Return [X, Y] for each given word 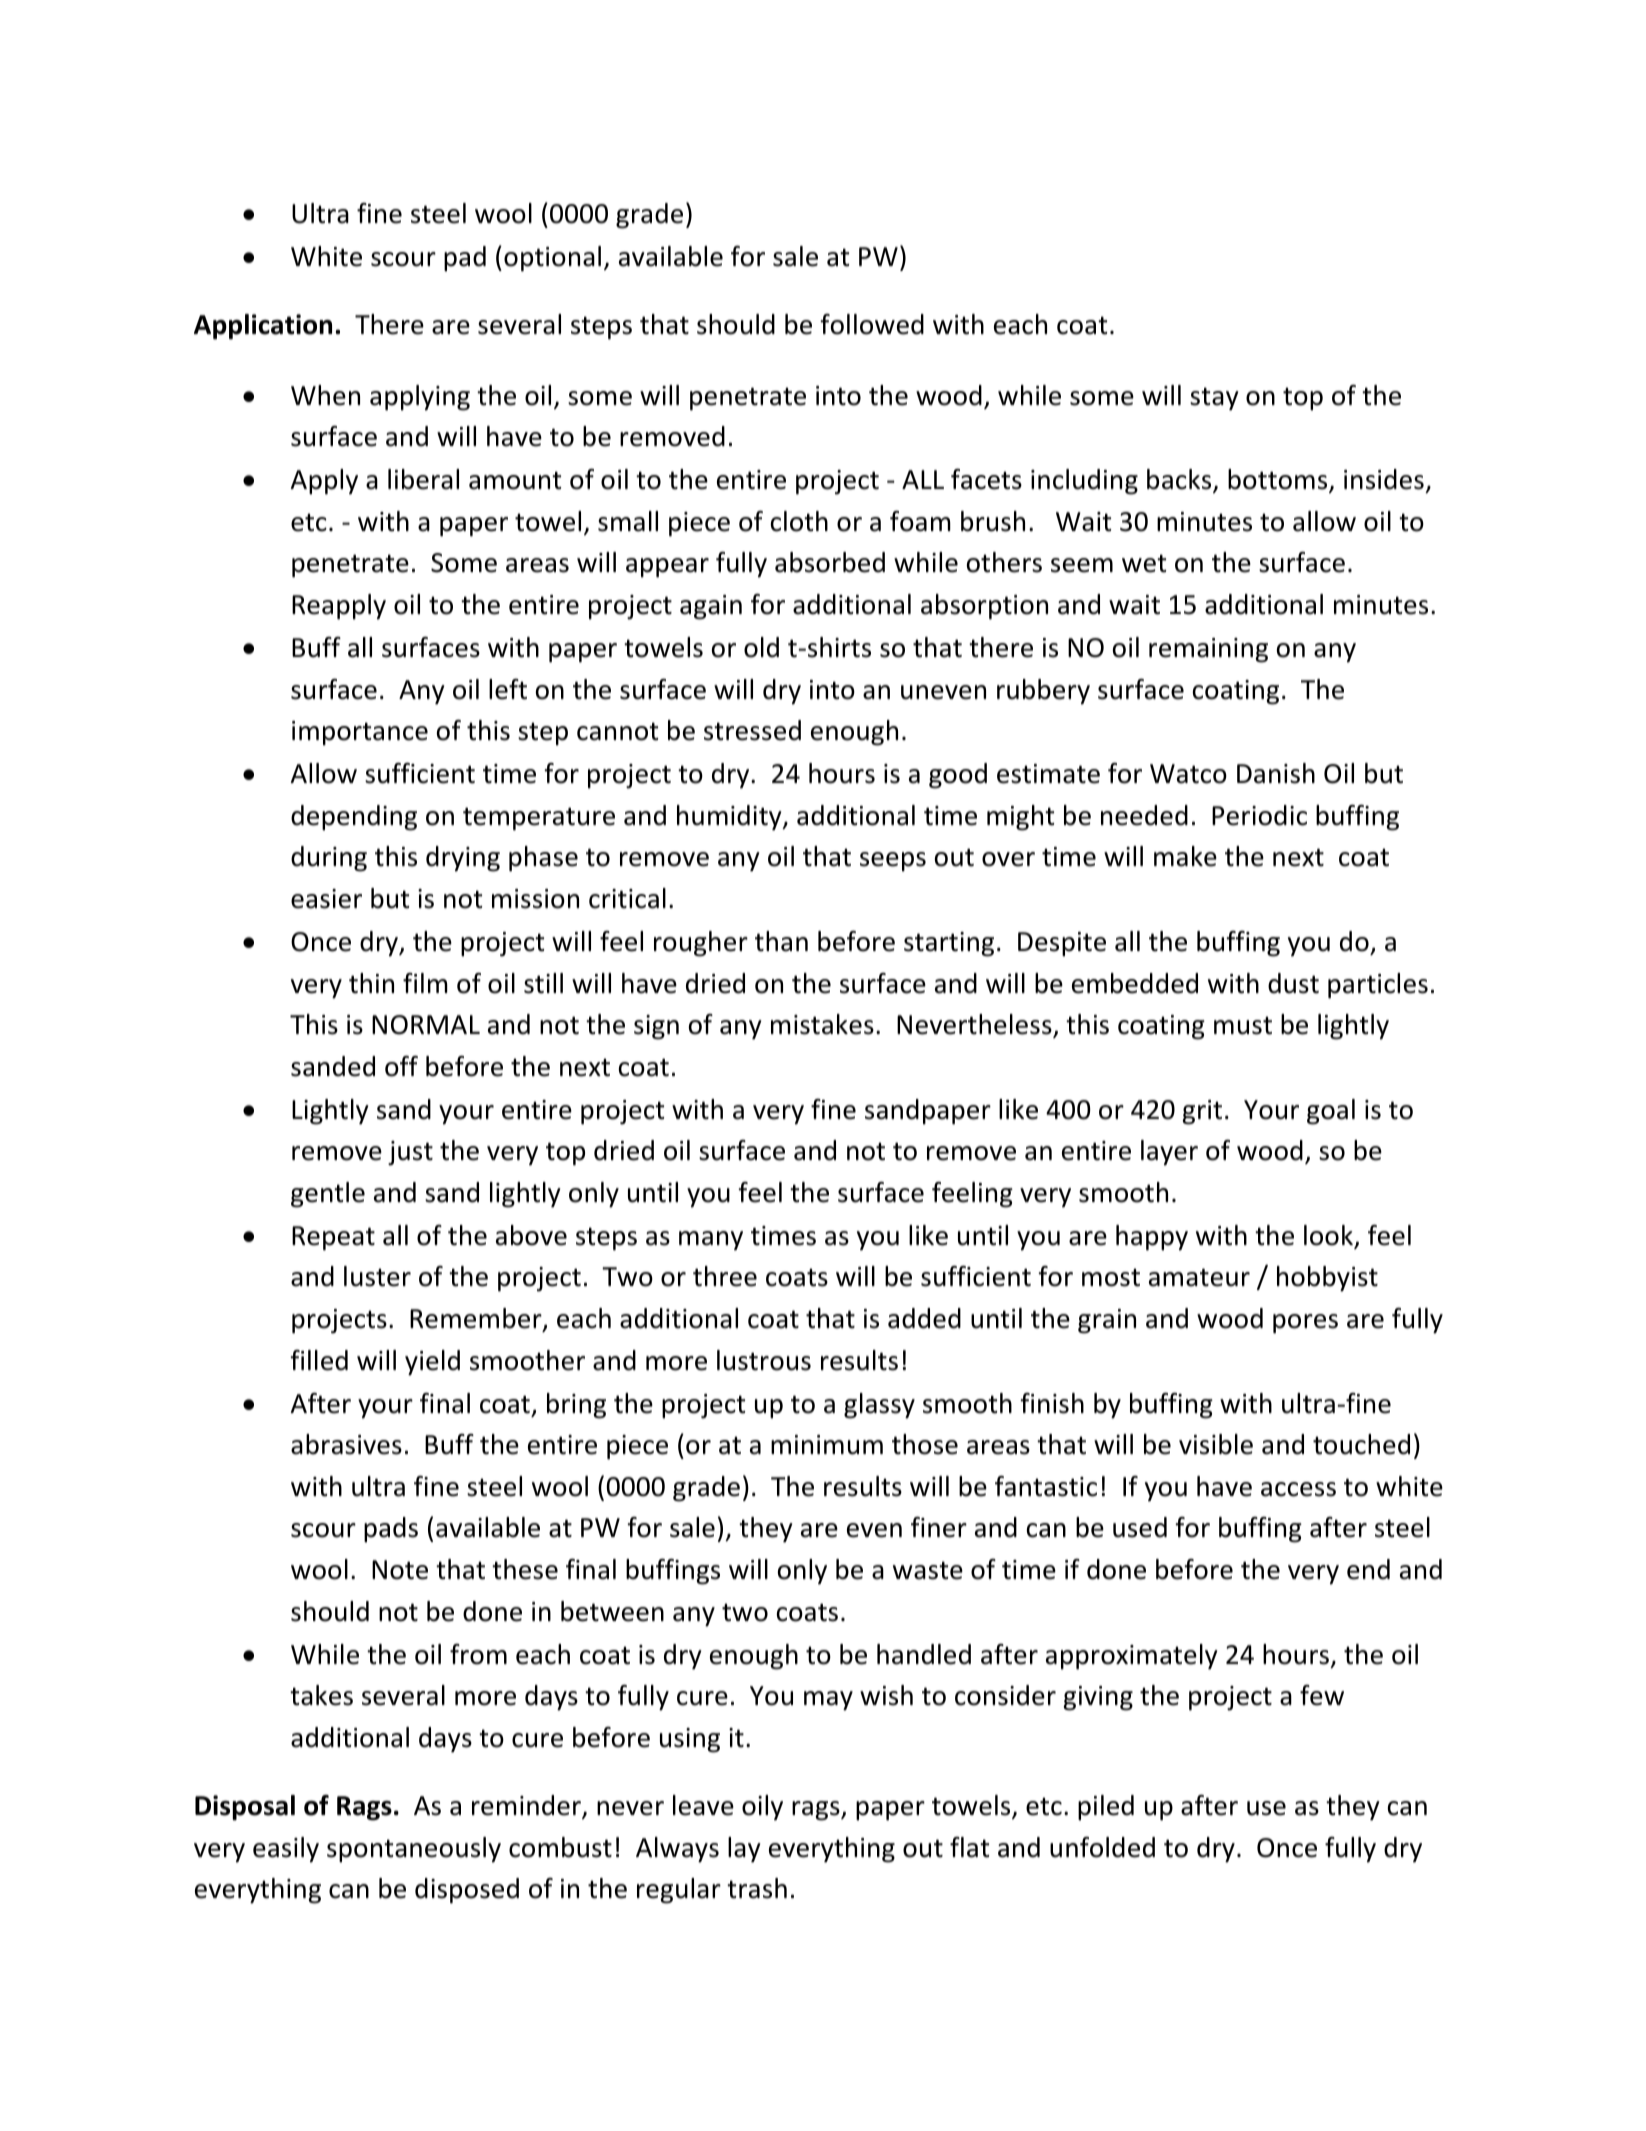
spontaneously [414, 1850]
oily [762, 1808]
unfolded [1102, 1847]
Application [263, 327]
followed [872, 324]
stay [1214, 399]
